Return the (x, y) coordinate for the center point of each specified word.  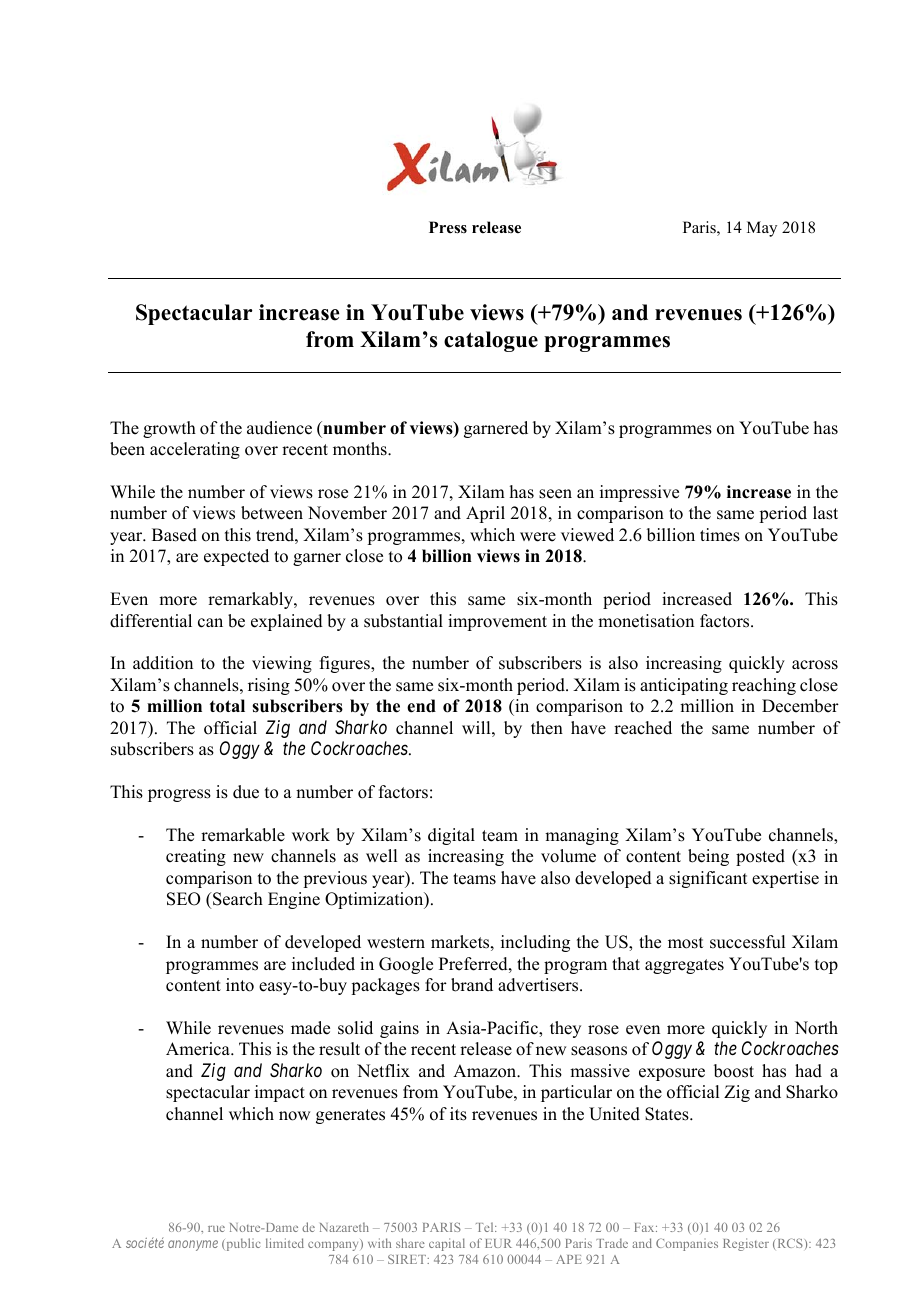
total (227, 706)
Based (174, 535)
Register (746, 1244)
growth (169, 429)
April (485, 514)
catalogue (491, 341)
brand (472, 985)
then (547, 728)
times (720, 535)
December (800, 706)
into (240, 985)
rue (216, 1228)
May (762, 229)
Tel (486, 1227)
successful (747, 942)
